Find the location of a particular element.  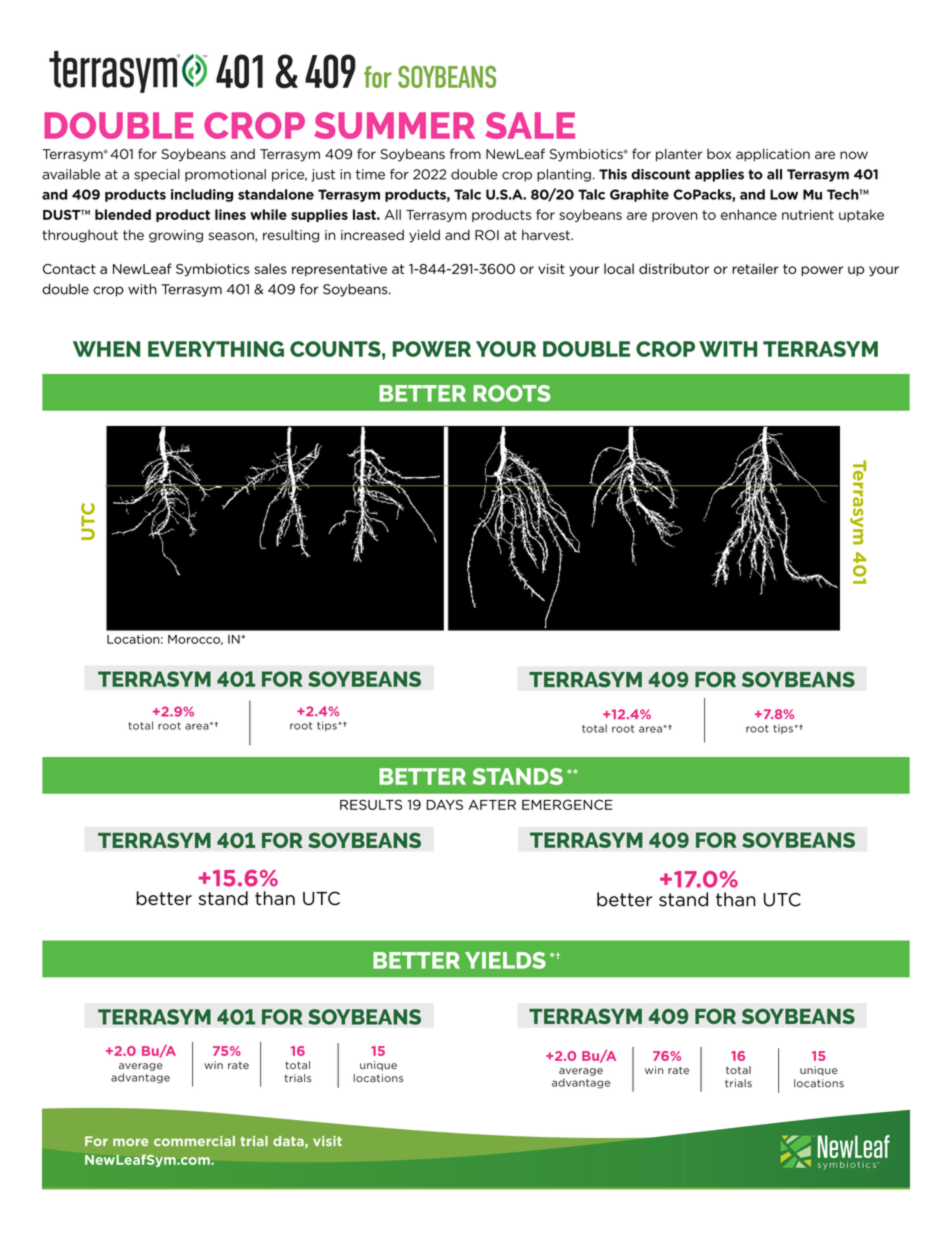

WHEN is located at coordinates (106, 349).
